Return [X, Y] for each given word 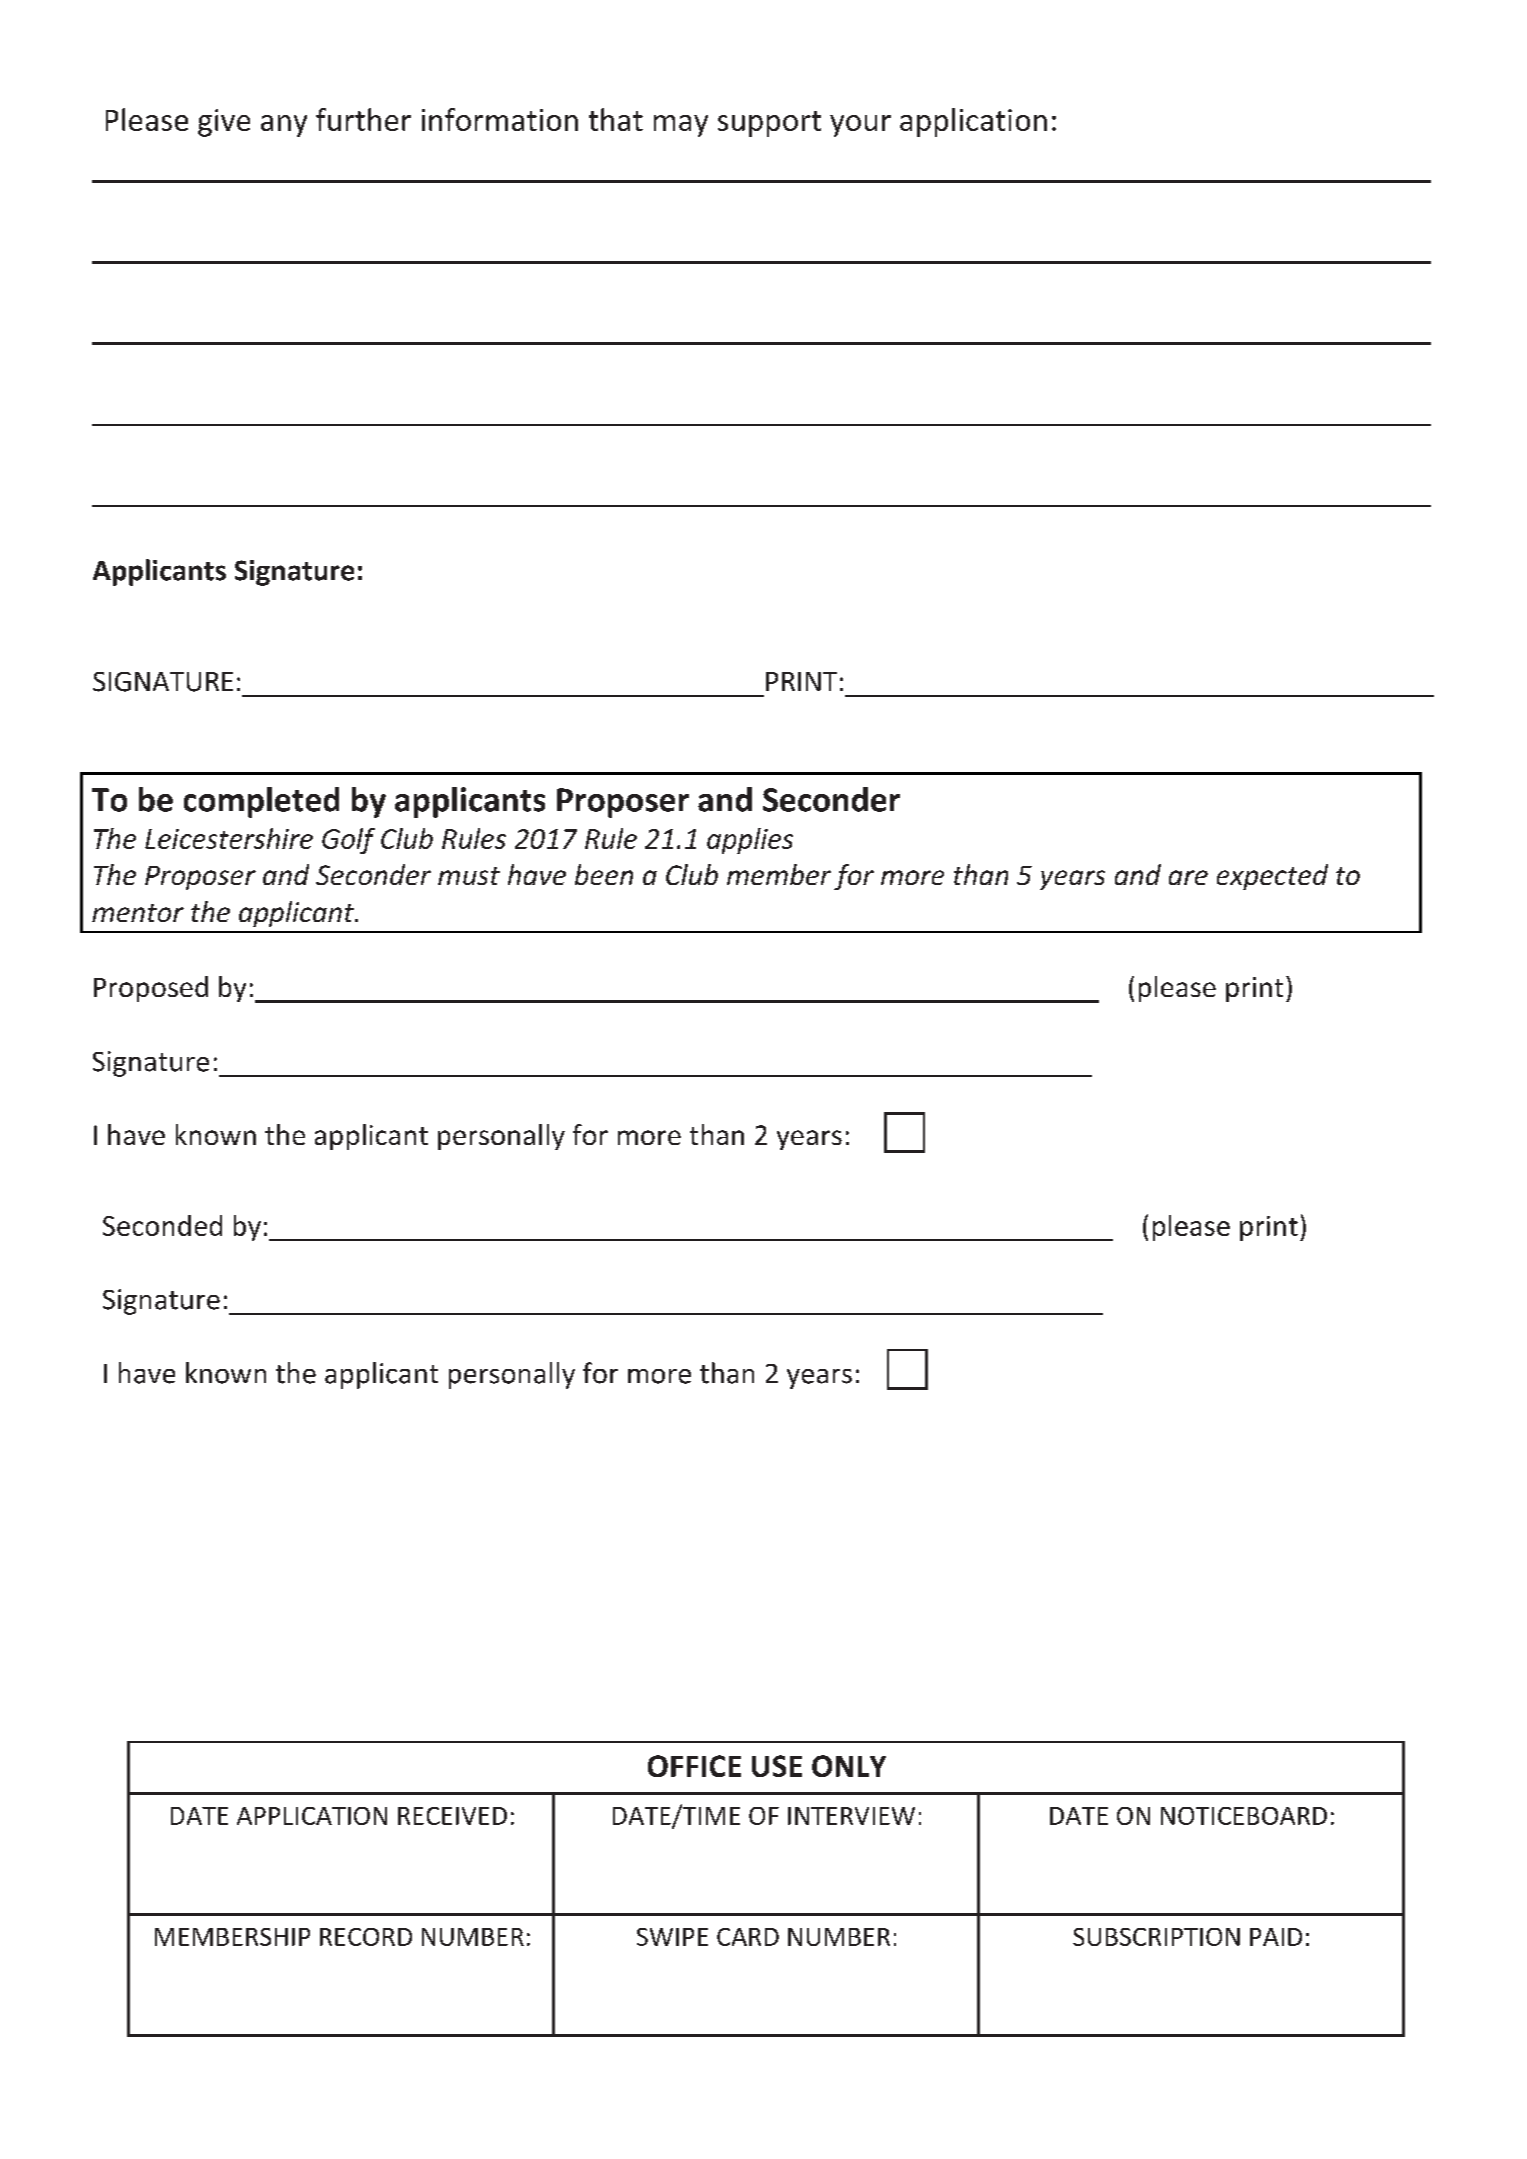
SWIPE [672, 1937]
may [681, 126]
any [284, 126]
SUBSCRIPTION [1156, 1937]
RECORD [366, 1937]
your [860, 126]
